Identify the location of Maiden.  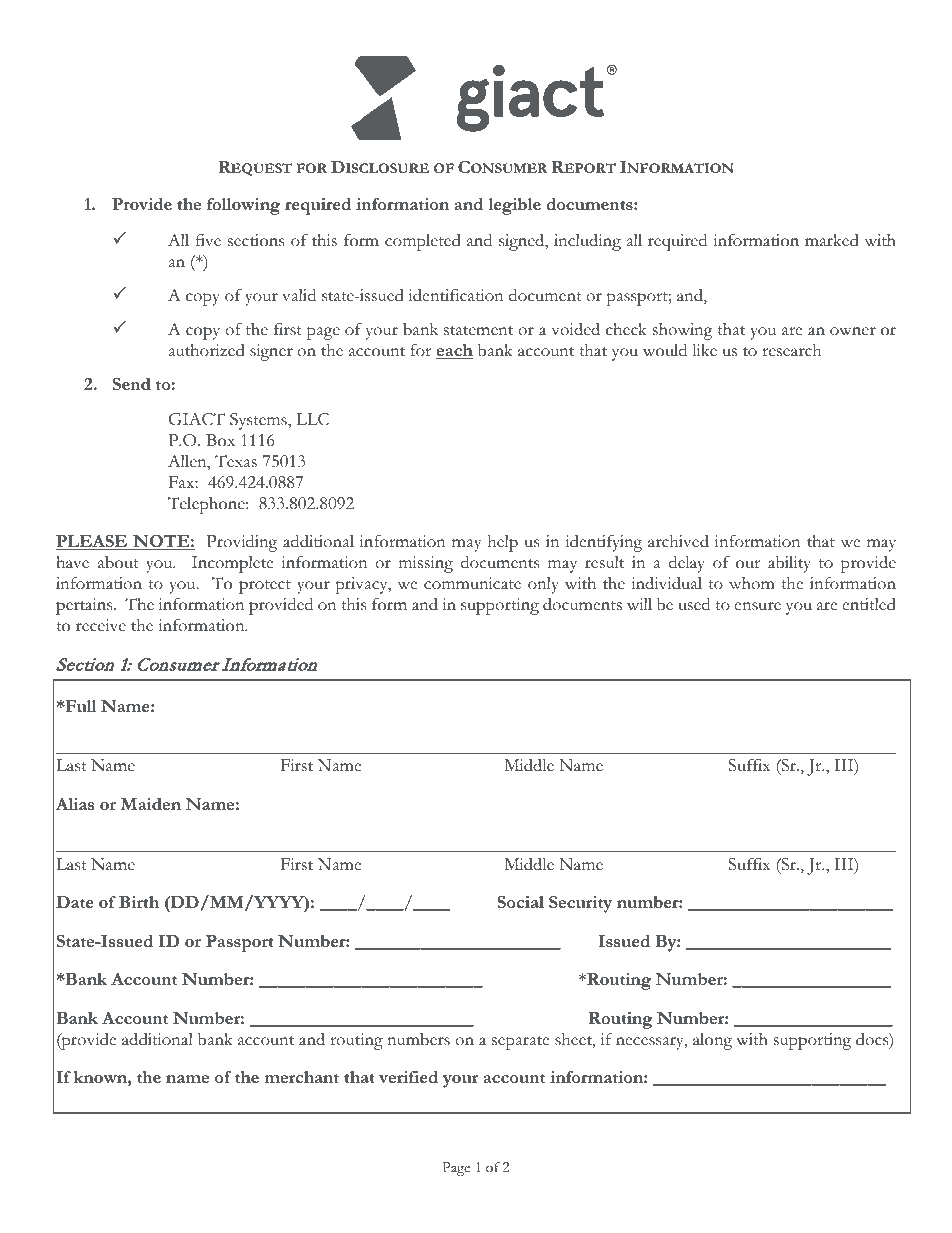
(151, 804).
